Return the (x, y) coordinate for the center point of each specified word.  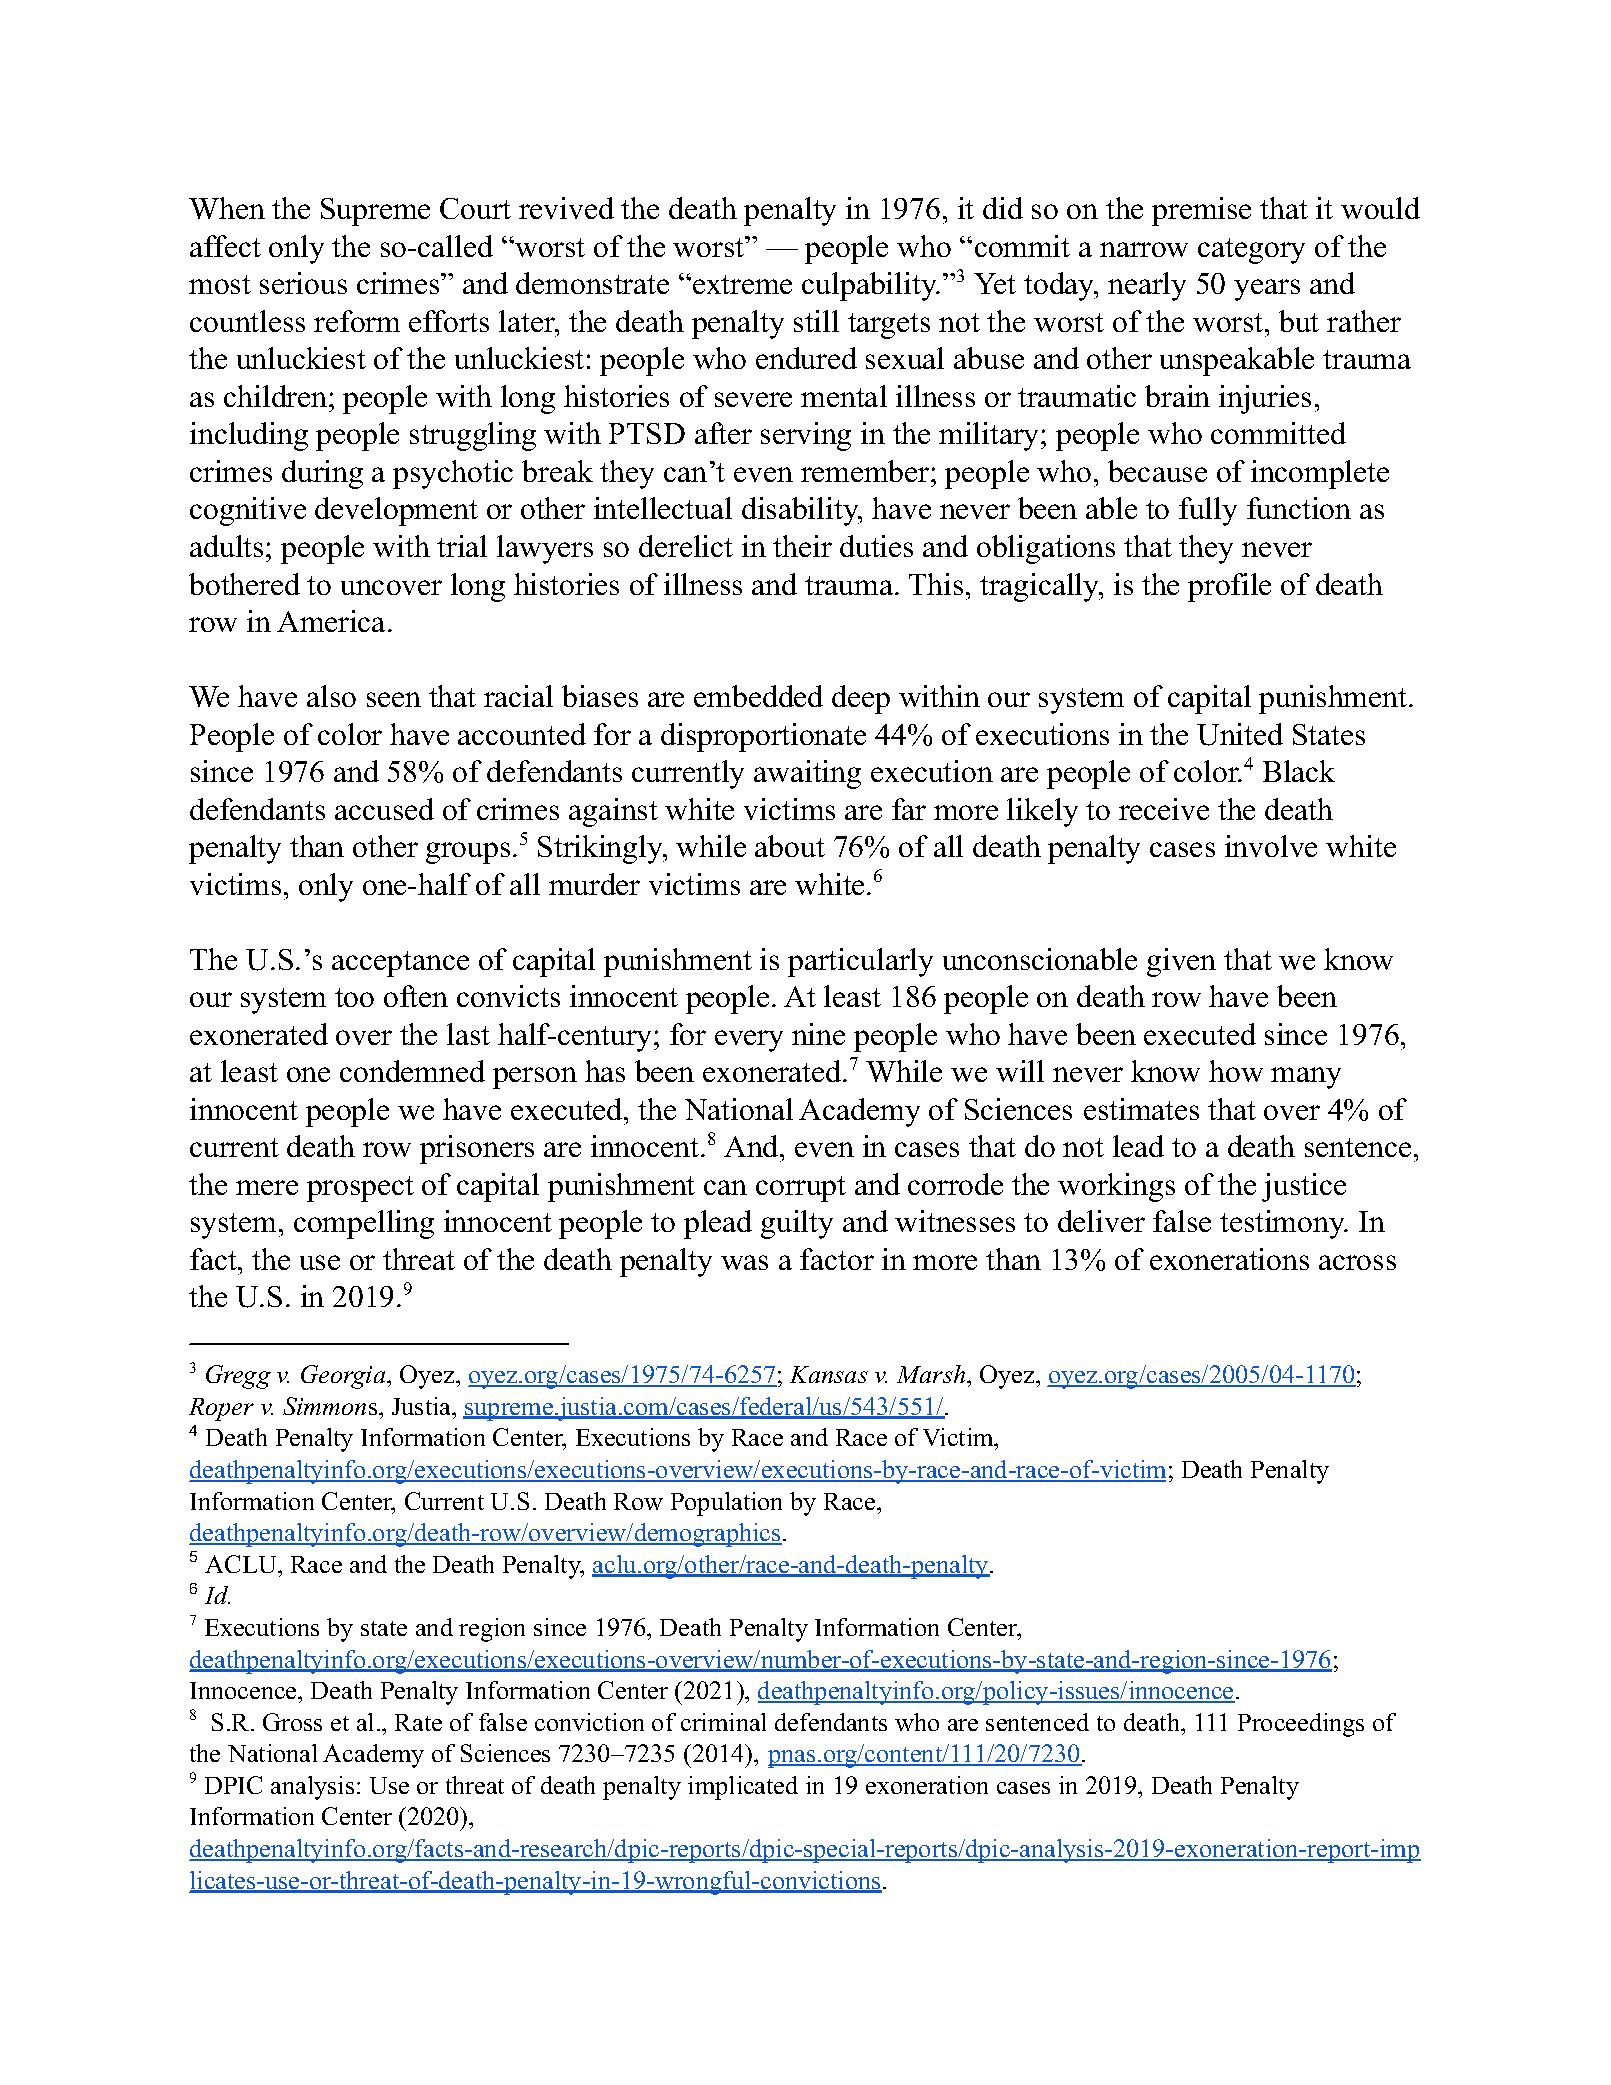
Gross (292, 1722)
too (354, 997)
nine (818, 1034)
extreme (741, 284)
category (1251, 251)
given (1181, 962)
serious (303, 283)
